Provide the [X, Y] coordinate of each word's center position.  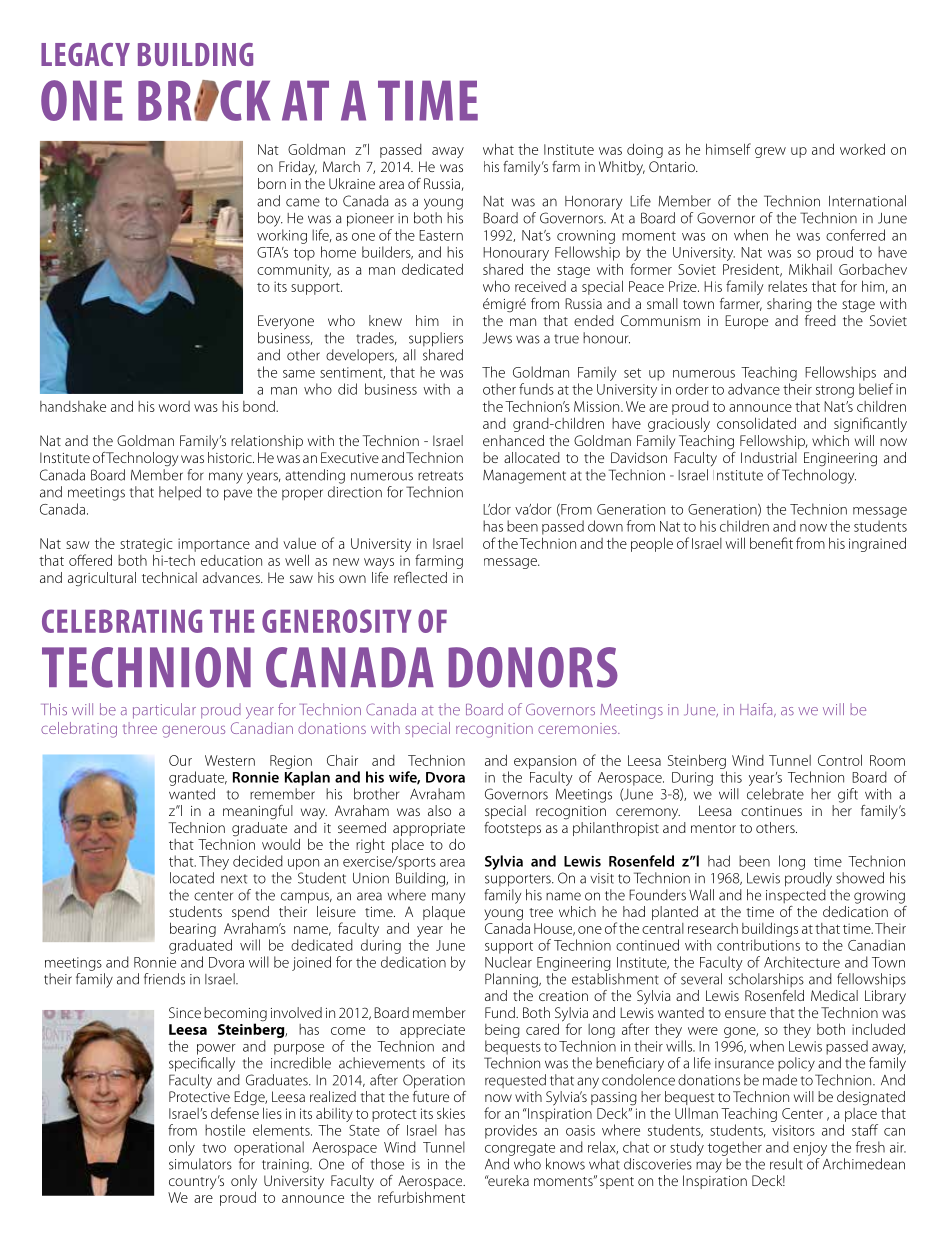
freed [820, 319]
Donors [533, 667]
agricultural [102, 579]
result [786, 1164]
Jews [497, 338]
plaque [444, 913]
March [341, 166]
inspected [796, 896]
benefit [771, 543]
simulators [200, 1164]
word [174, 406]
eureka [507, 1180]
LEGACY [85, 54]
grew [770, 152]
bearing [193, 931]
